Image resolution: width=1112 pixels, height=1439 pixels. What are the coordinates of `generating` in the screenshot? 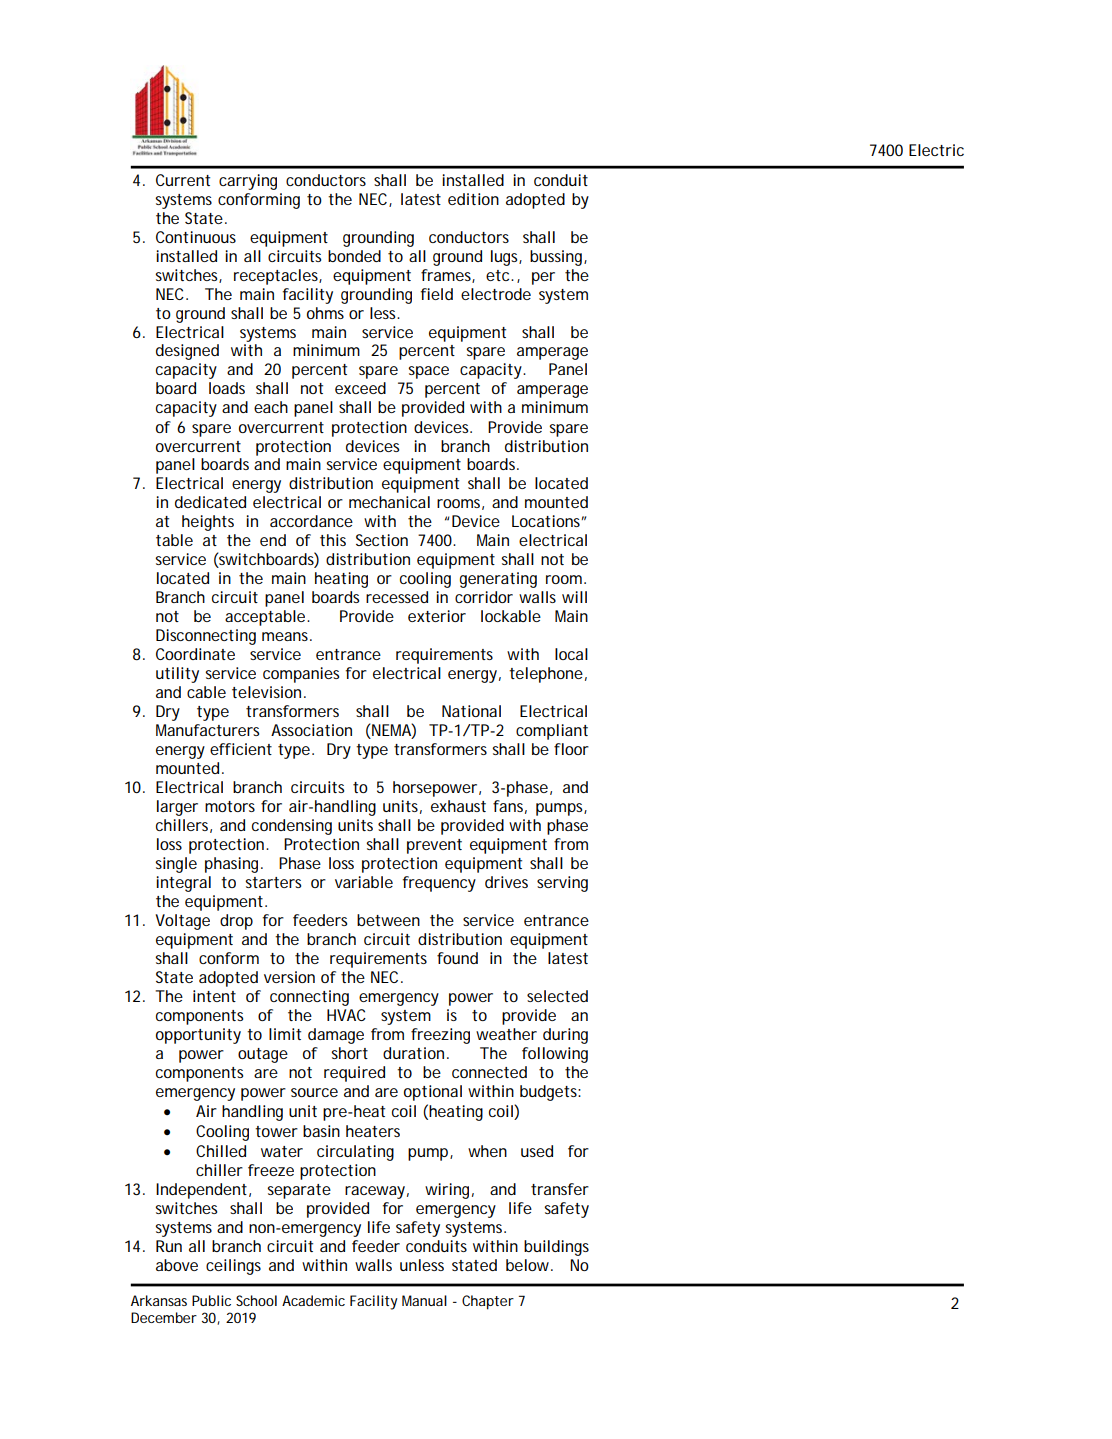 It's located at (498, 580).
